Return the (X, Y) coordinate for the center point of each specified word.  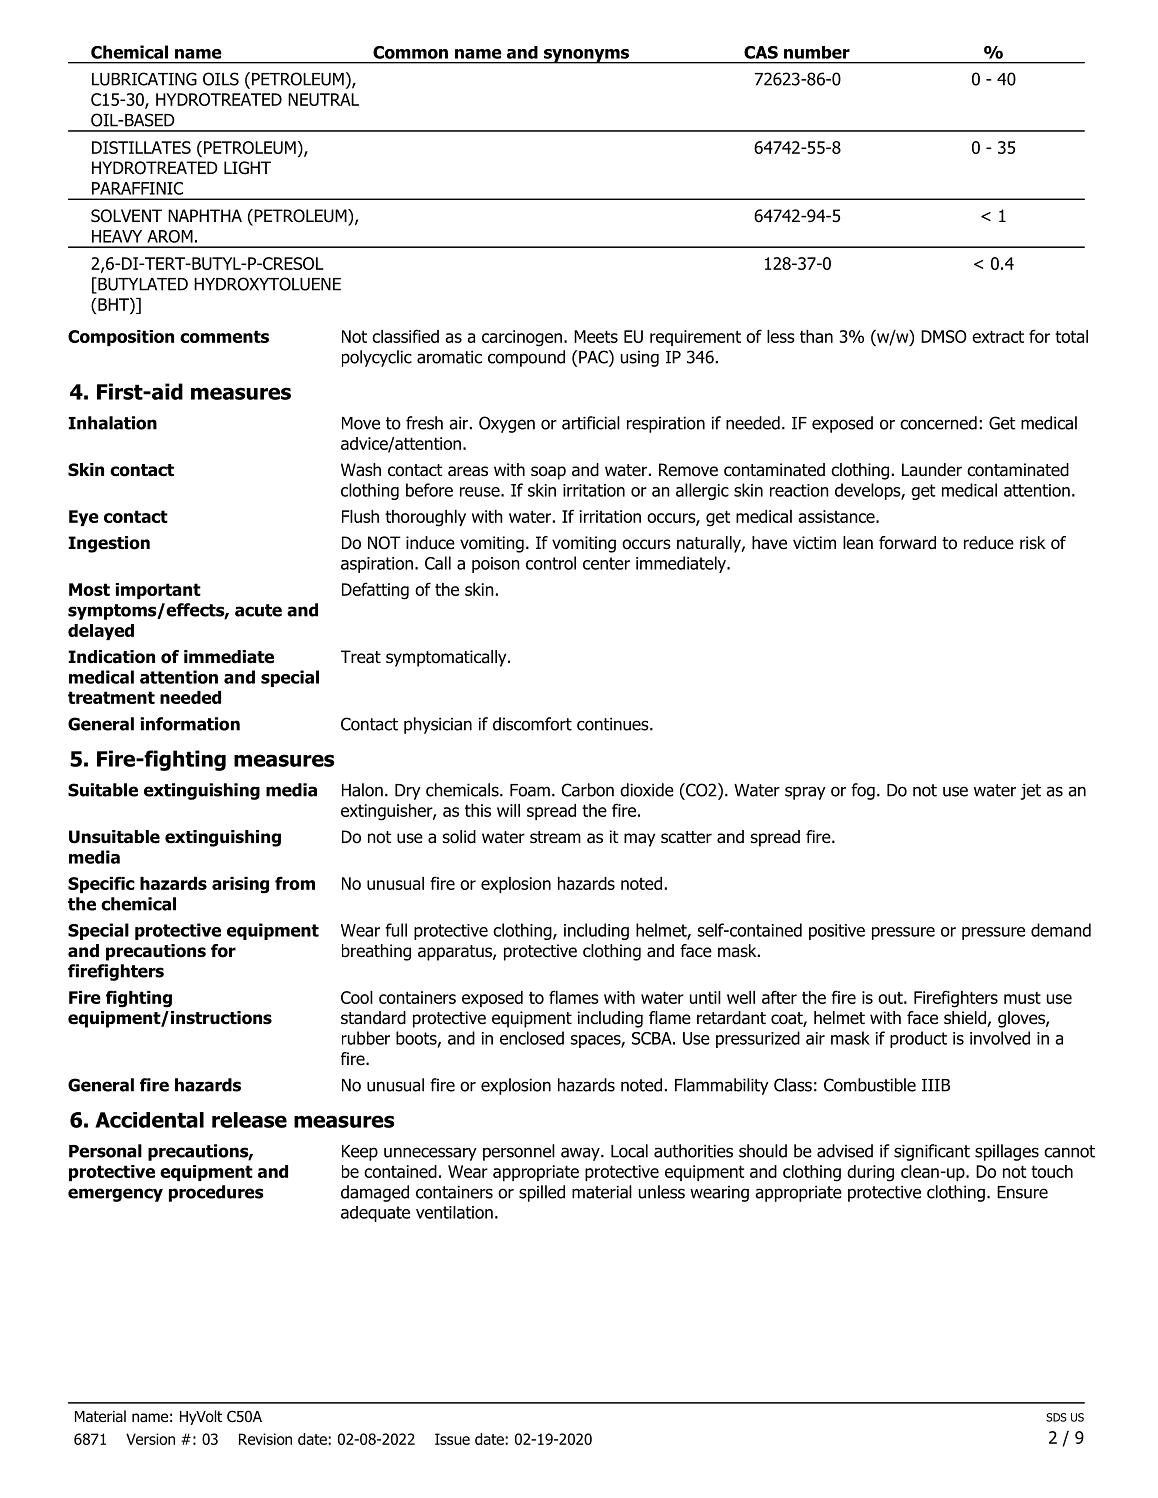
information (190, 724)
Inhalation (112, 423)
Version (150, 1439)
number (817, 52)
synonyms (586, 56)
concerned (938, 423)
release (249, 1120)
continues (614, 724)
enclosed (532, 1038)
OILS (221, 79)
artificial (591, 423)
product (918, 1039)
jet (1031, 791)
